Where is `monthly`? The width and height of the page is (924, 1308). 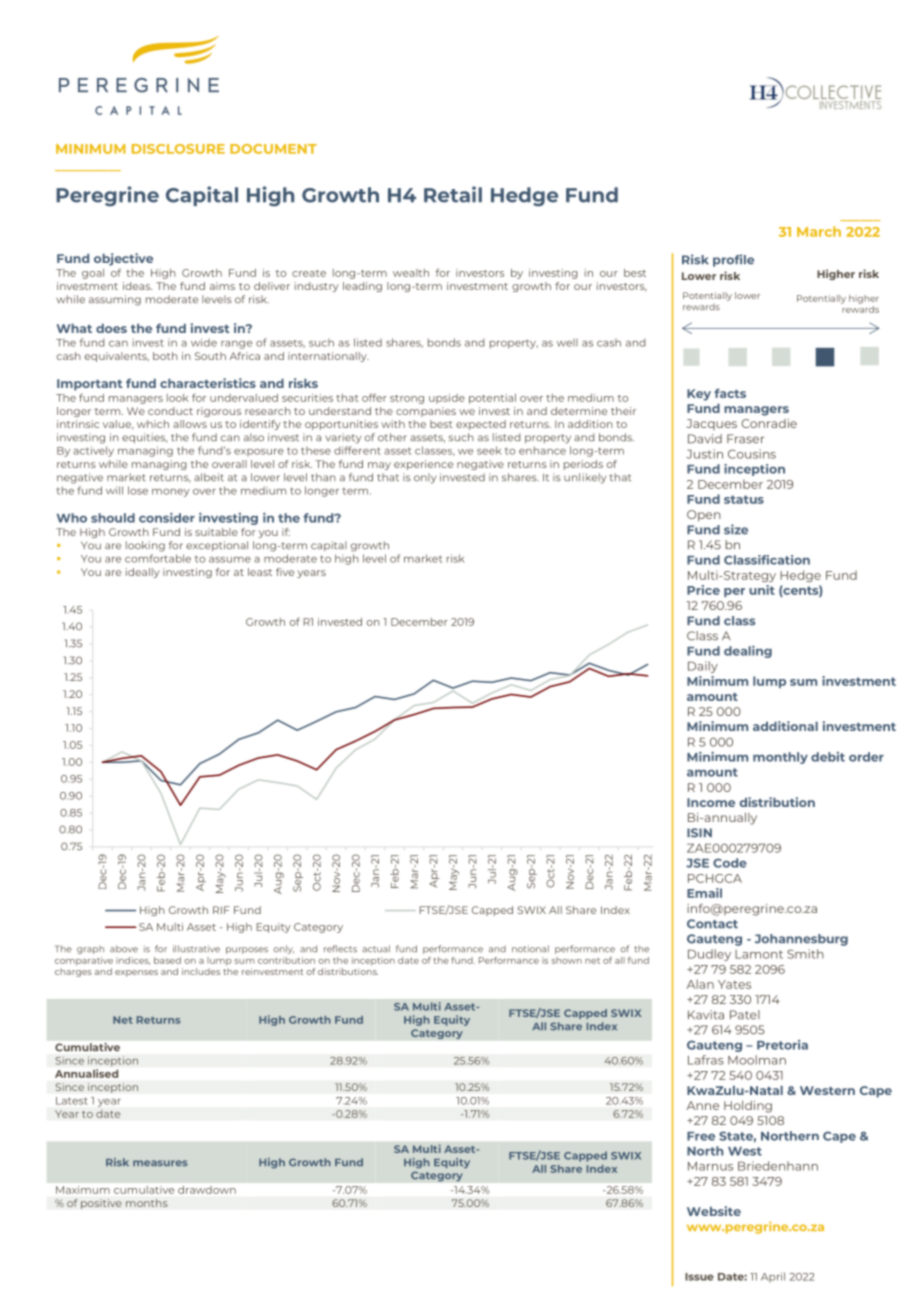
monthly is located at coordinates (780, 758).
